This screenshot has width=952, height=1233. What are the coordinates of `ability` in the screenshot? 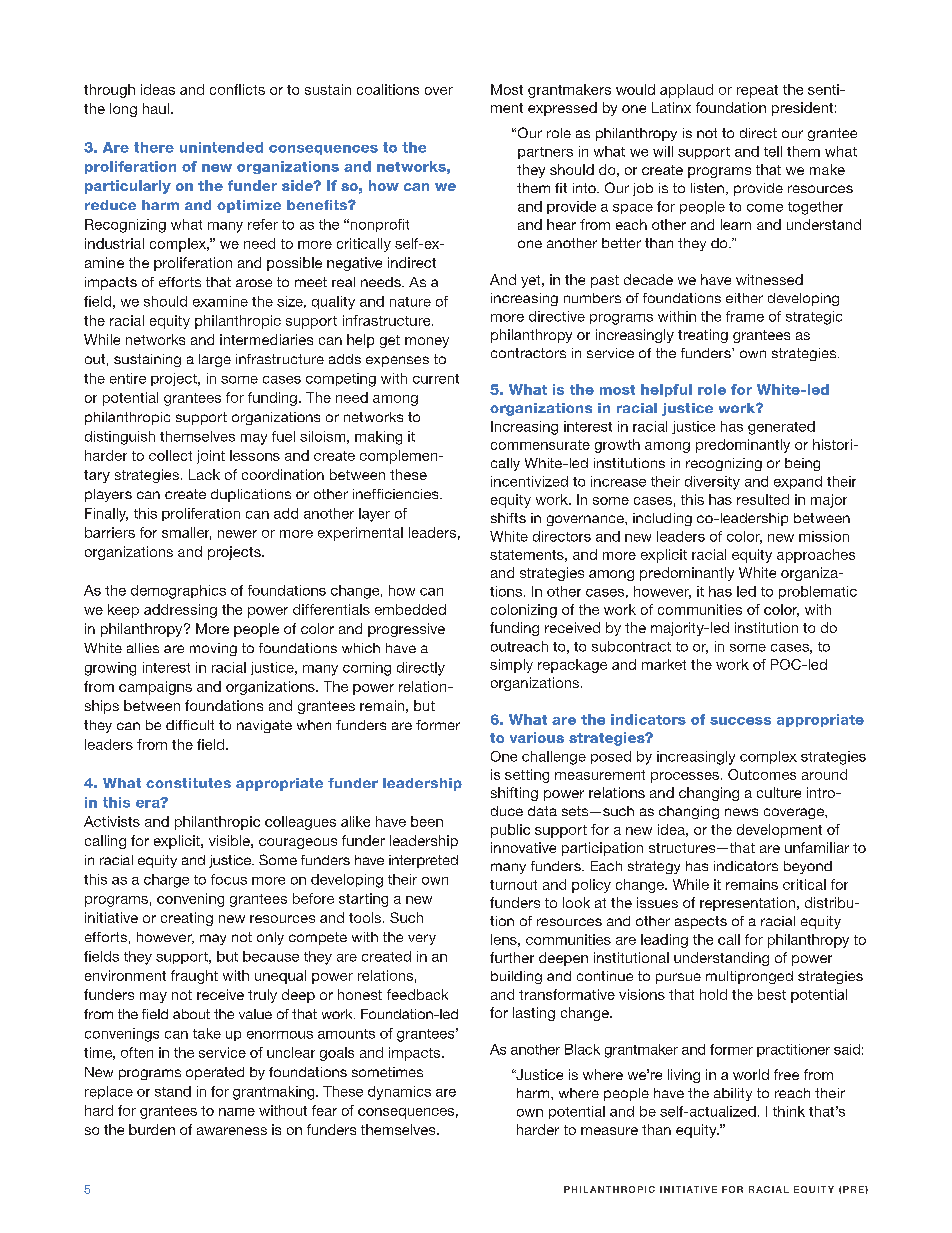 It's located at (733, 1094).
